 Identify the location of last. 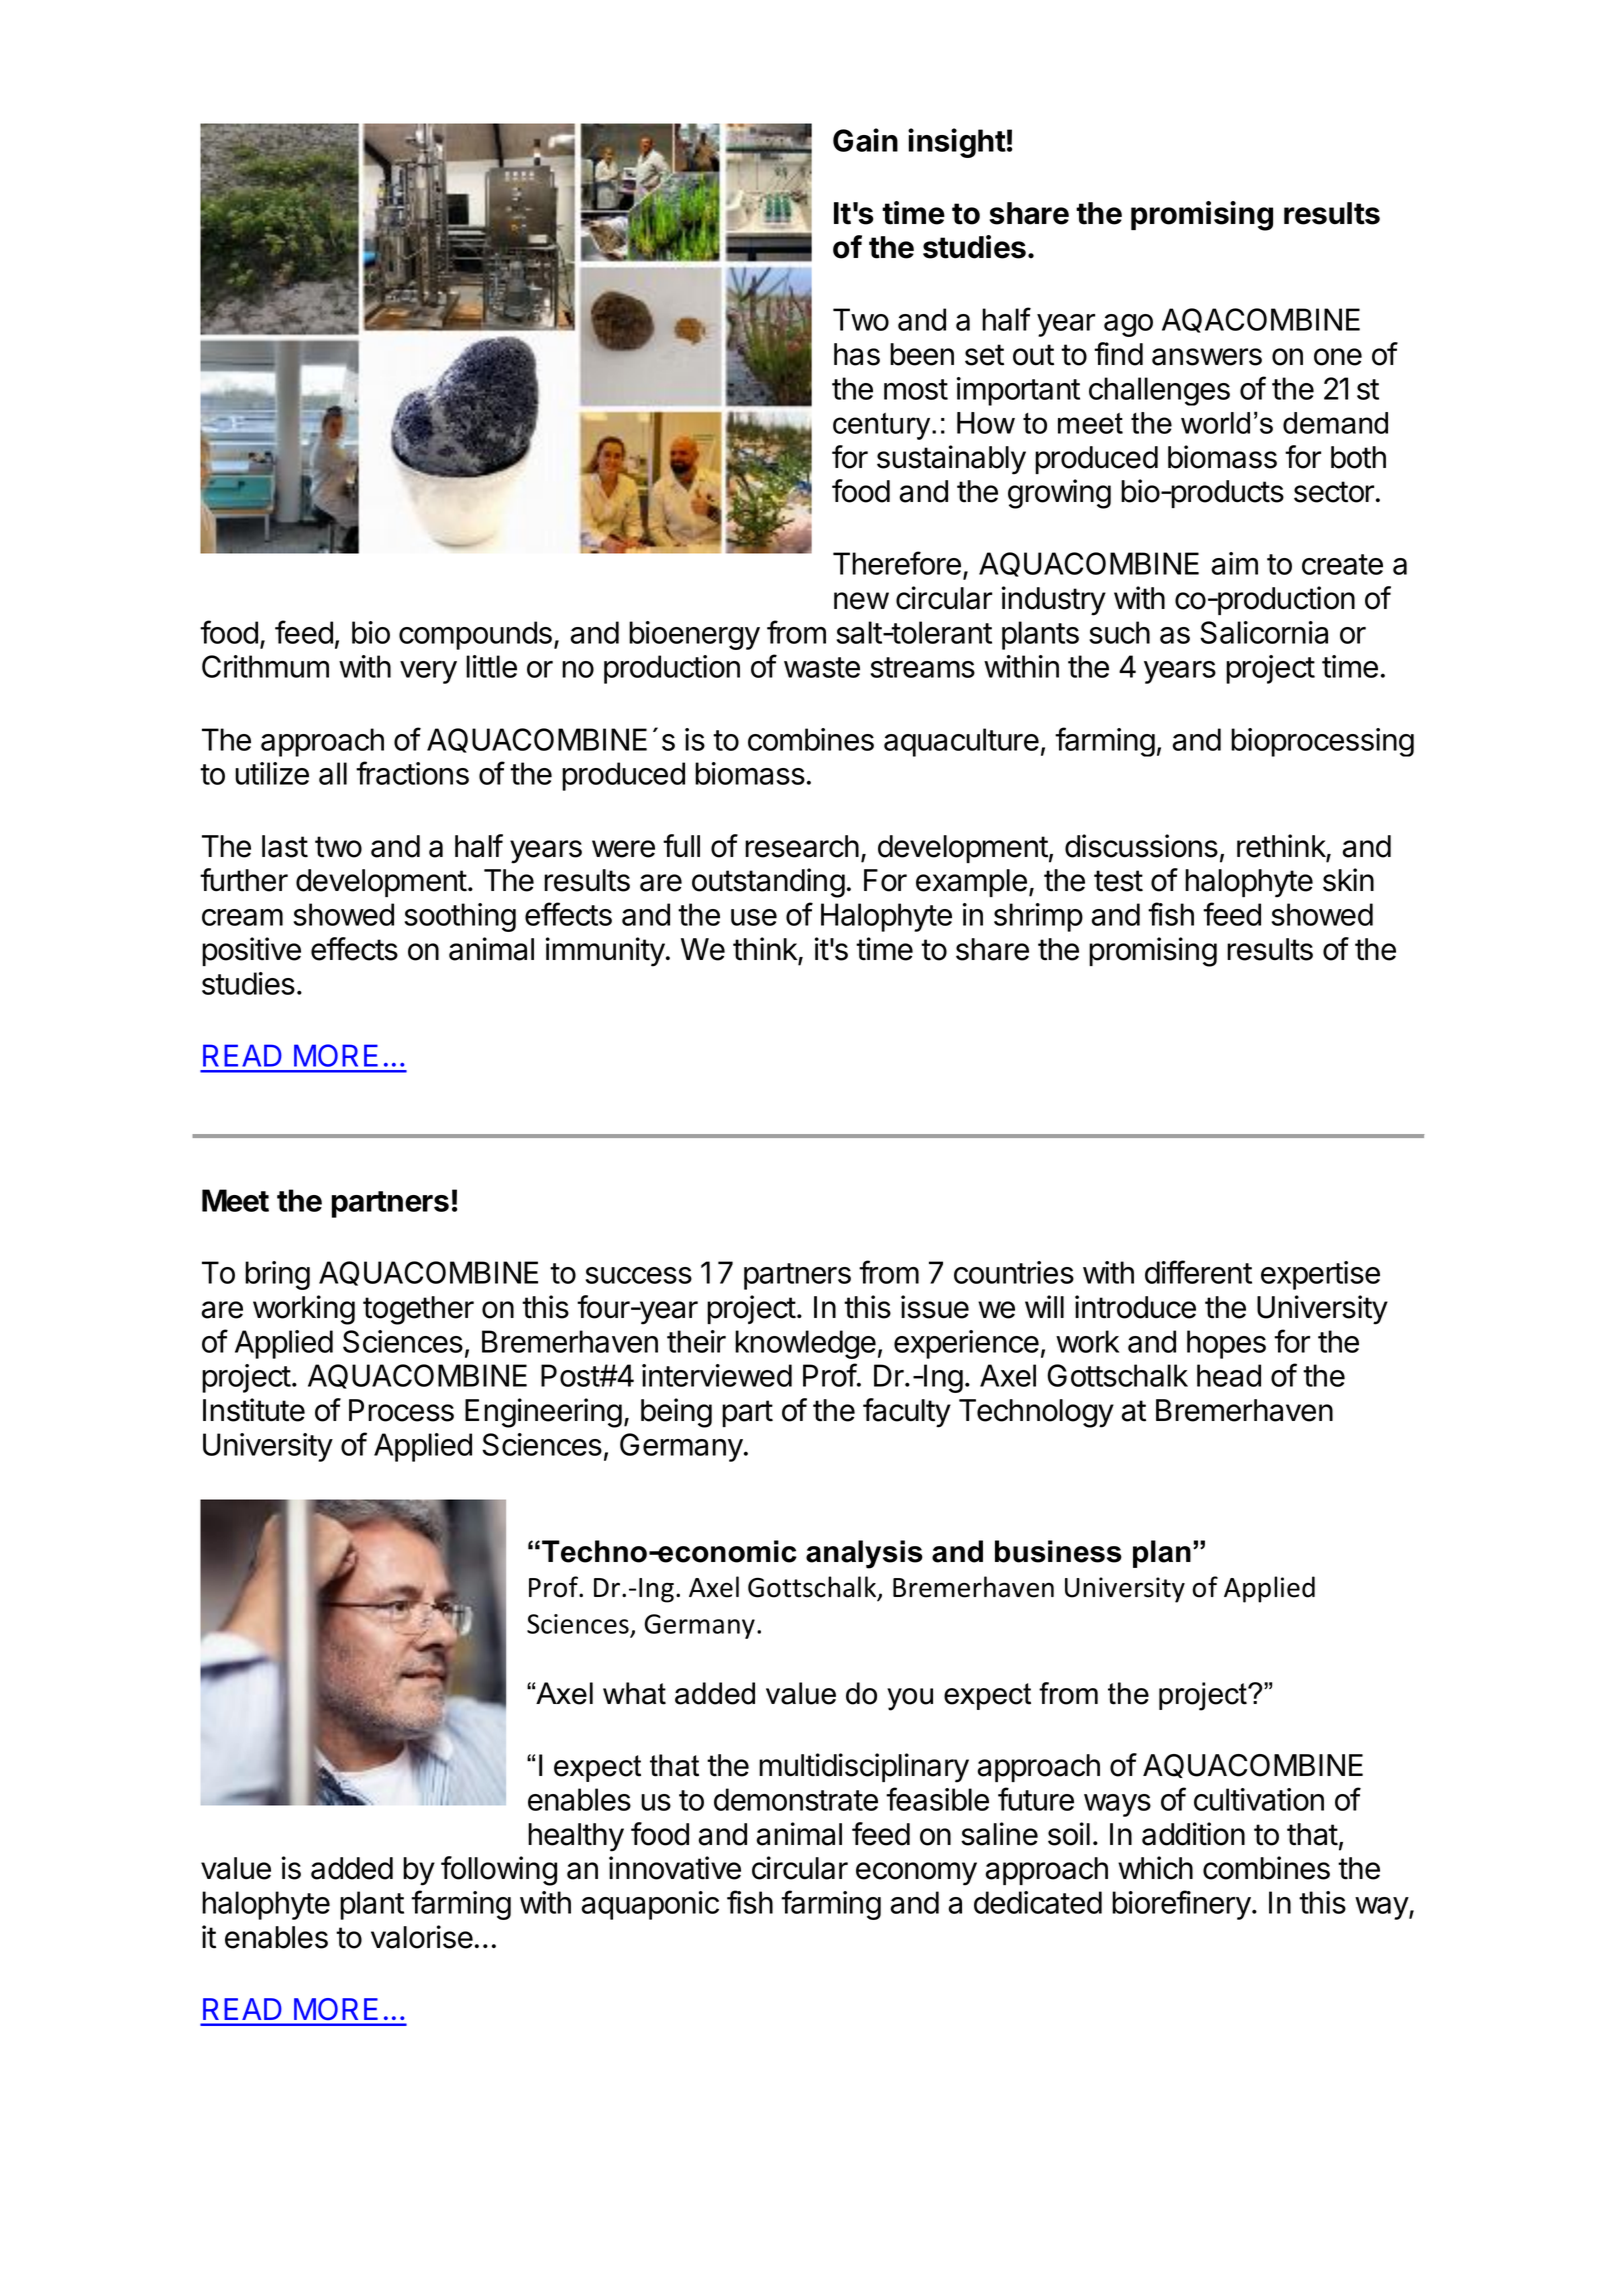
(285, 846).
